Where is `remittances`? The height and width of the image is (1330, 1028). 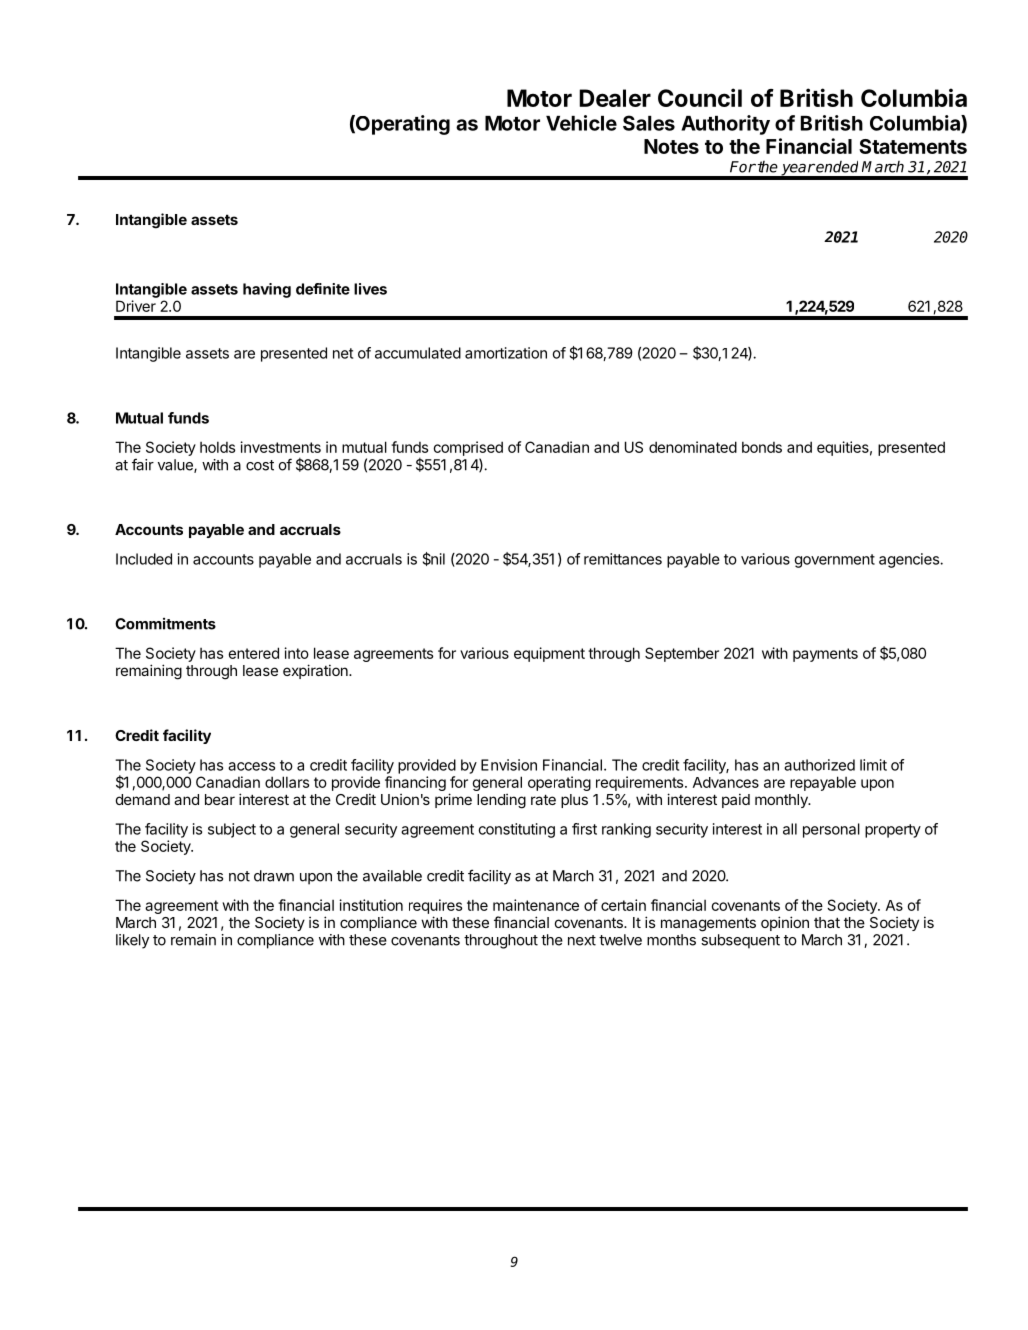 remittances is located at coordinates (623, 559).
